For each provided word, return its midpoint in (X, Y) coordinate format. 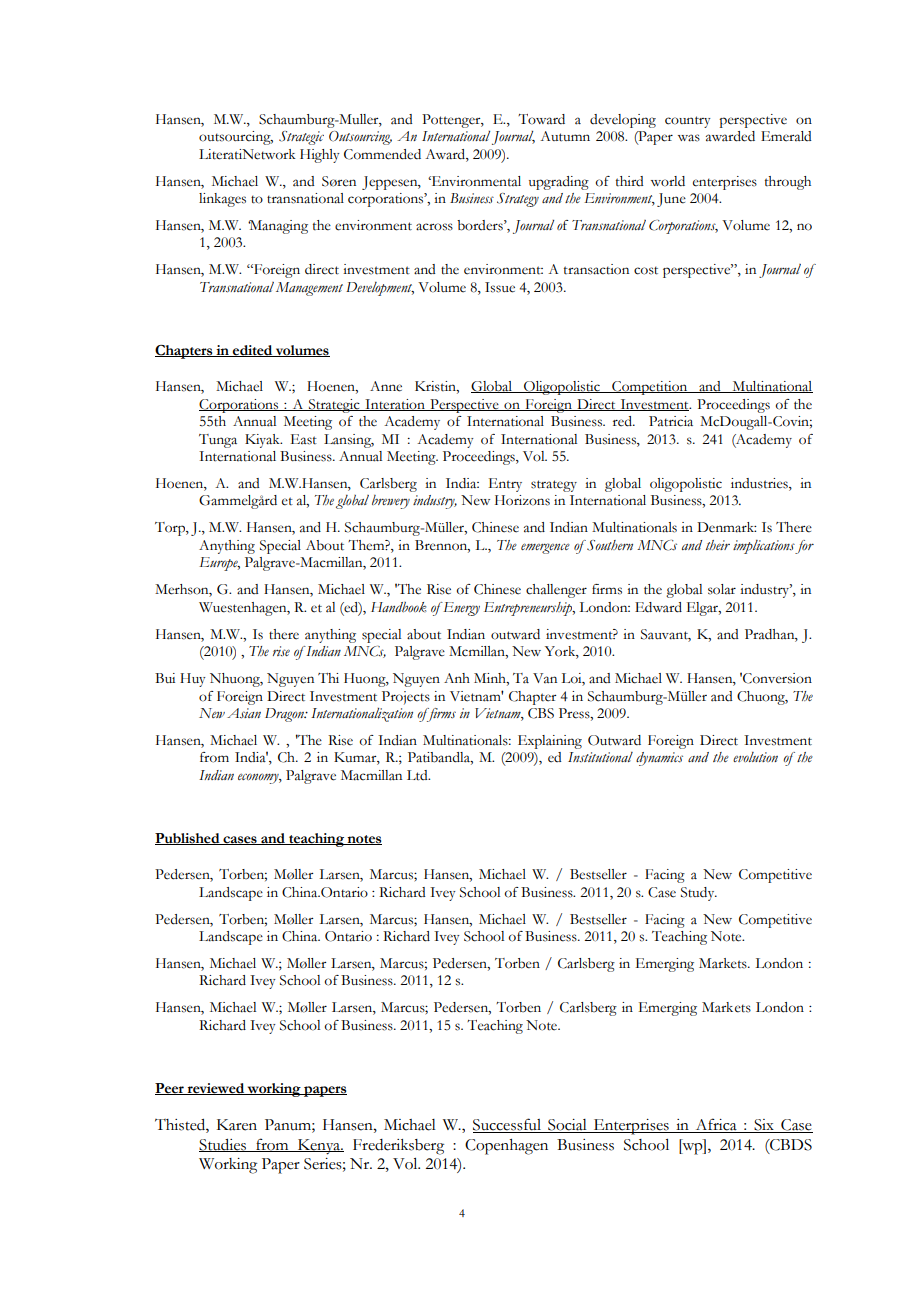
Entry (505, 485)
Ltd (418, 775)
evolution (755, 757)
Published (188, 839)
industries (760, 484)
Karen (237, 1125)
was (689, 138)
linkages (222, 200)
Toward (541, 119)
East (304, 439)
